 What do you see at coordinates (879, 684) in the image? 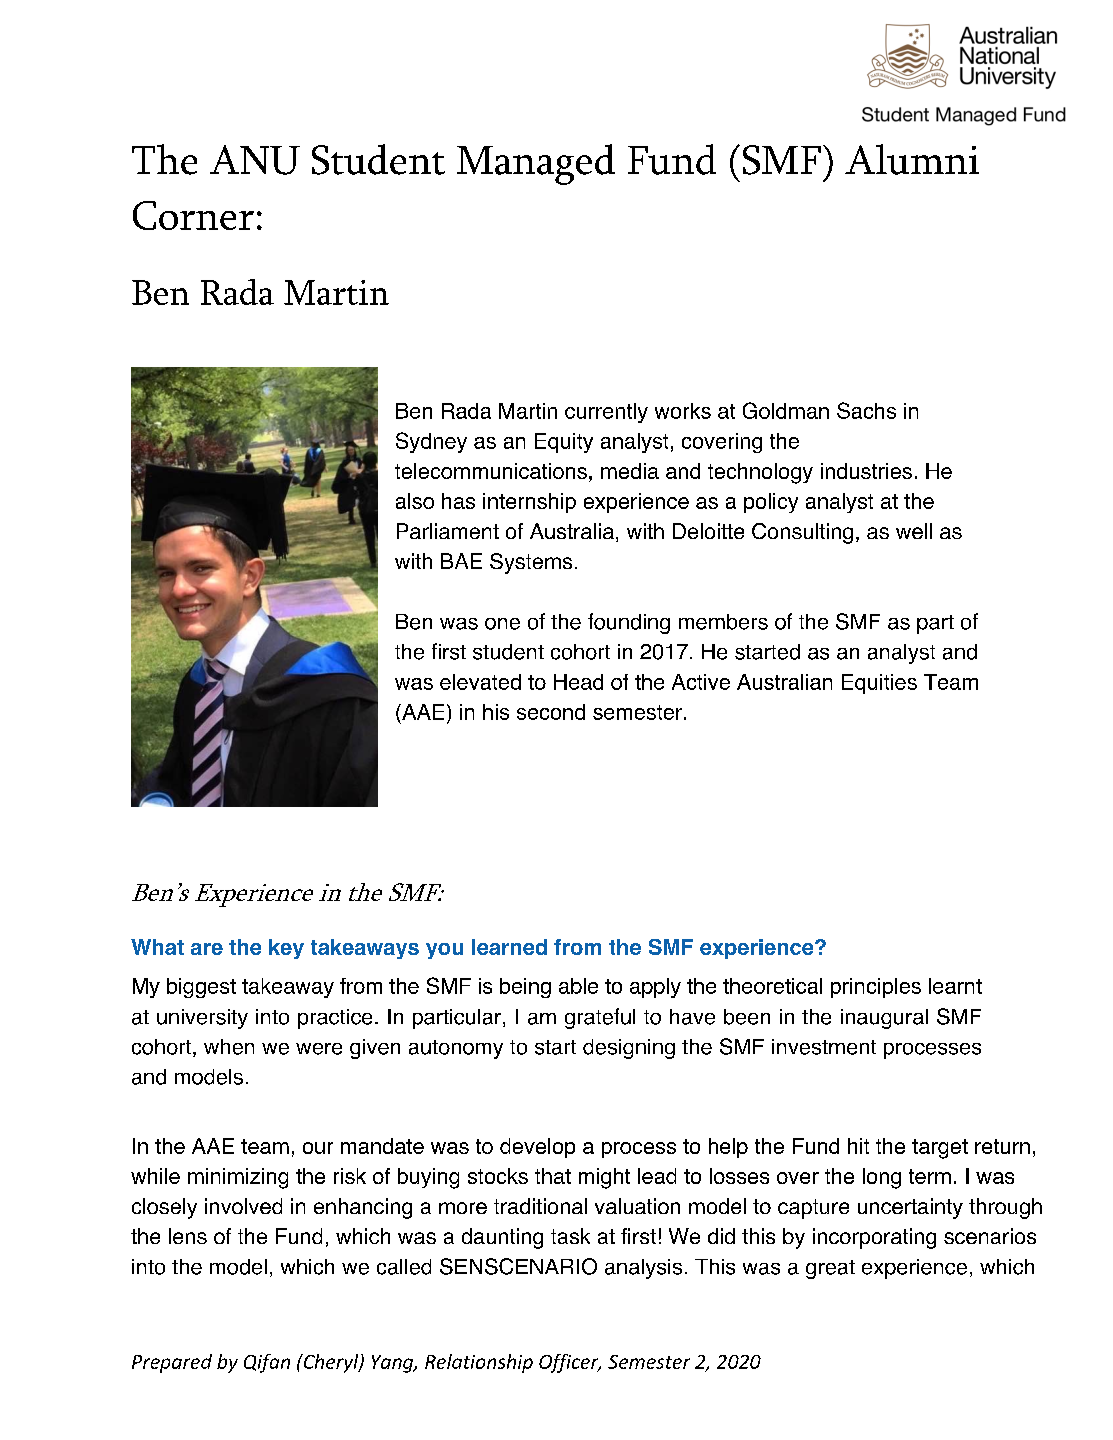
I see `Equities` at bounding box center [879, 684].
